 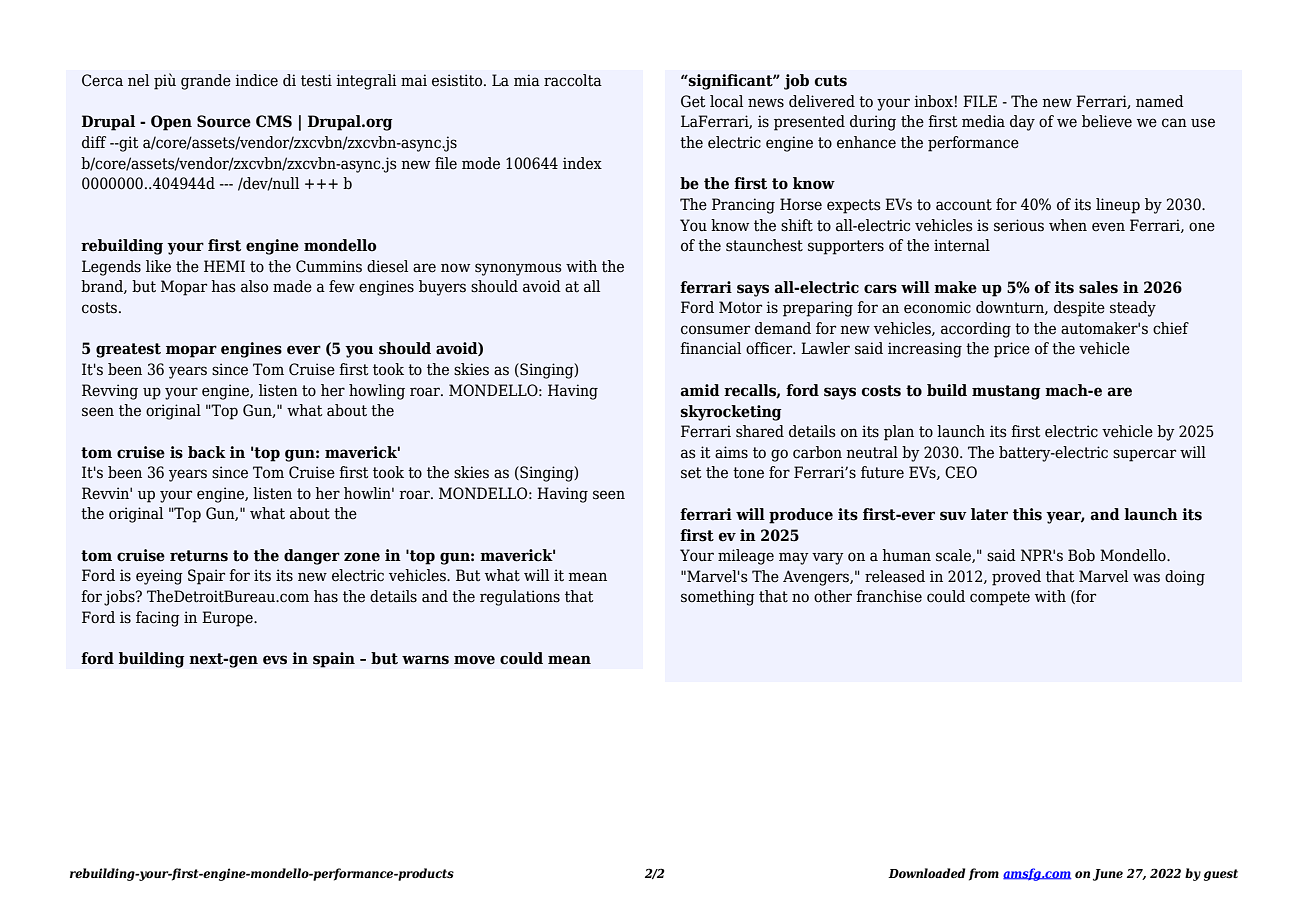 What do you see at coordinates (927, 873) in the document?
I see `Downloaded` at bounding box center [927, 873].
